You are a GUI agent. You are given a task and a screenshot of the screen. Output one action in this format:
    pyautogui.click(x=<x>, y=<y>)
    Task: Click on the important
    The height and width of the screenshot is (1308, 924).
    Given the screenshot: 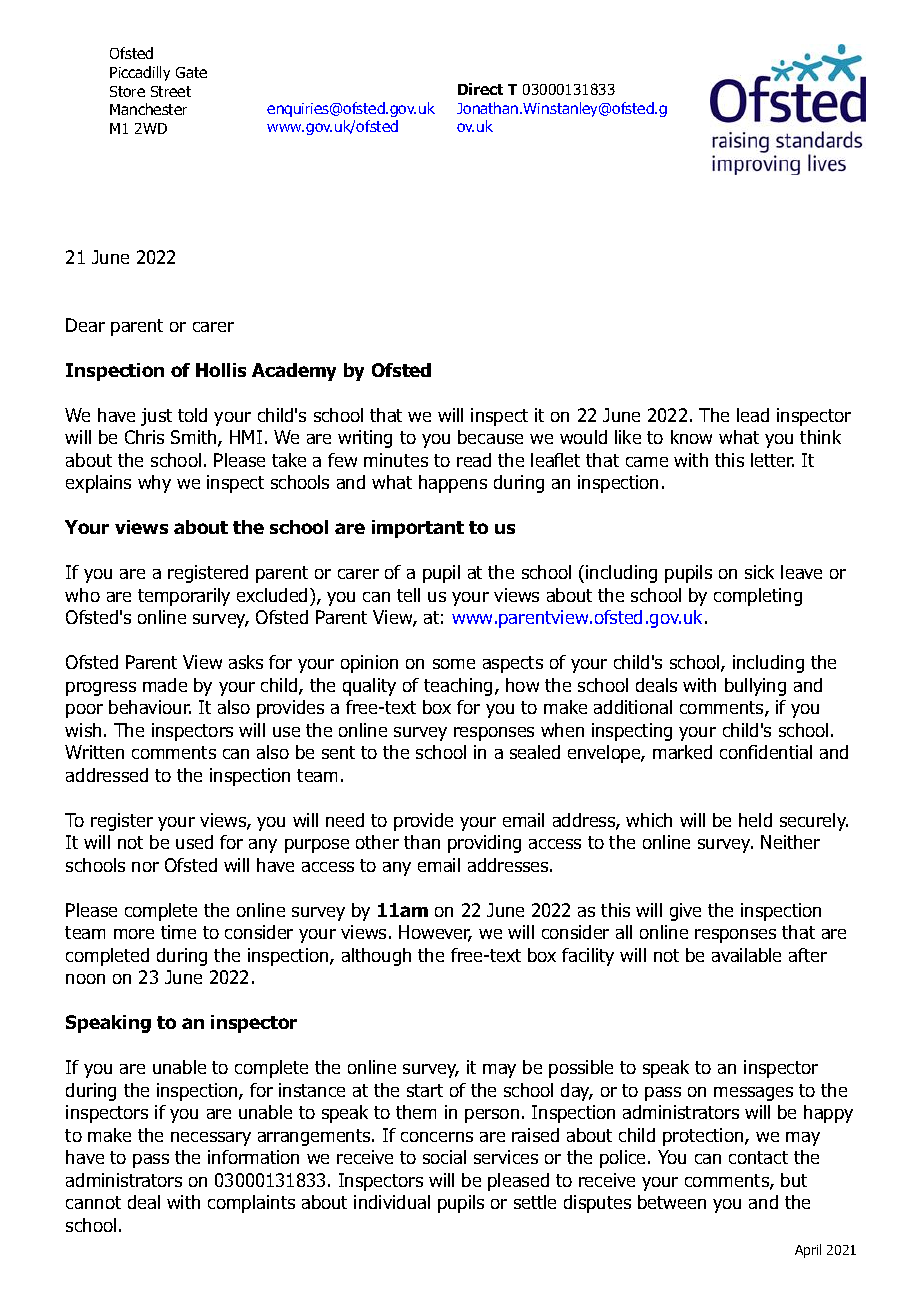 What is the action you would take?
    pyautogui.click(x=418, y=529)
